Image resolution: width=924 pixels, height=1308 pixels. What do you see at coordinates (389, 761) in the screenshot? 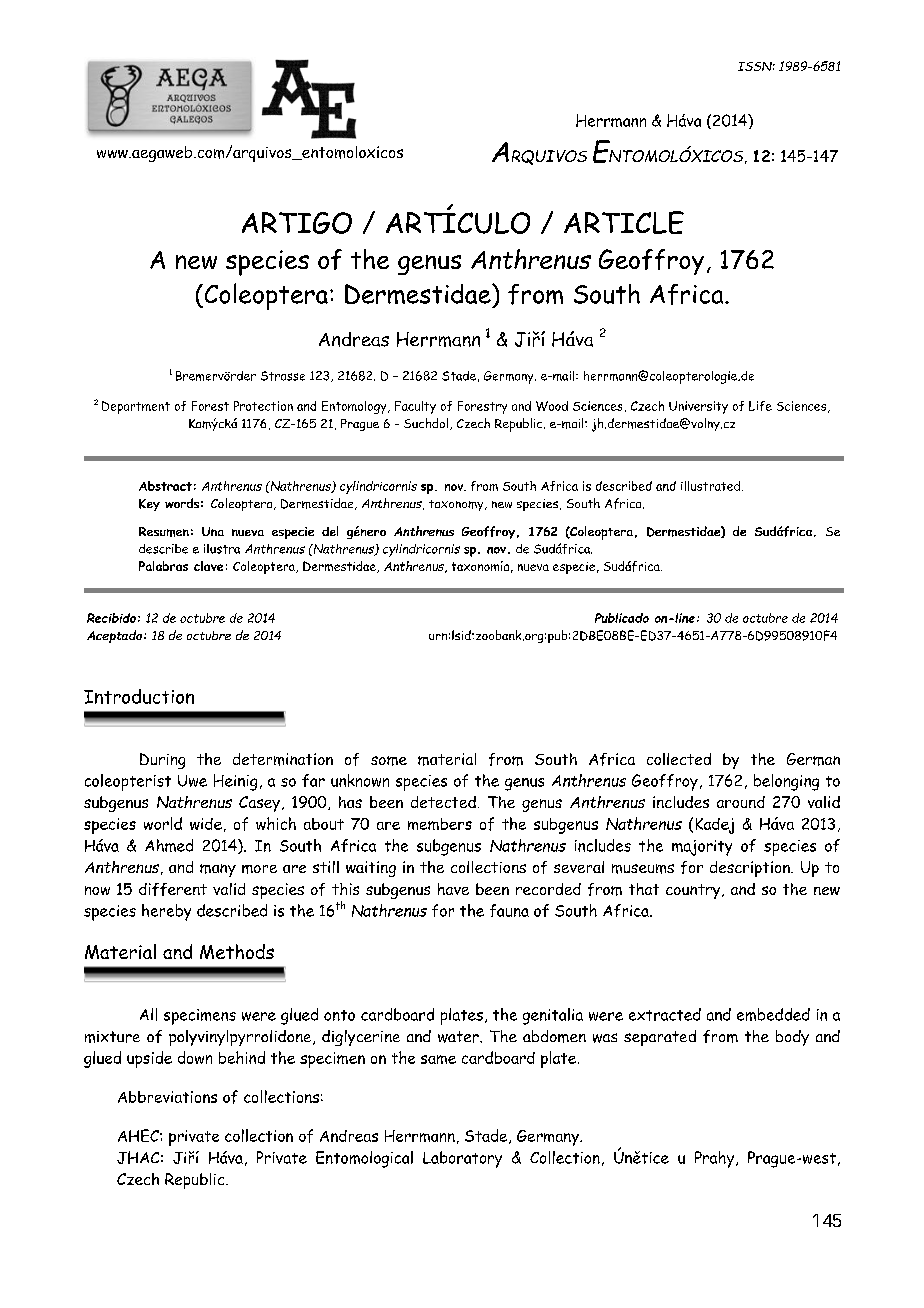
I see `some` at bounding box center [389, 761].
